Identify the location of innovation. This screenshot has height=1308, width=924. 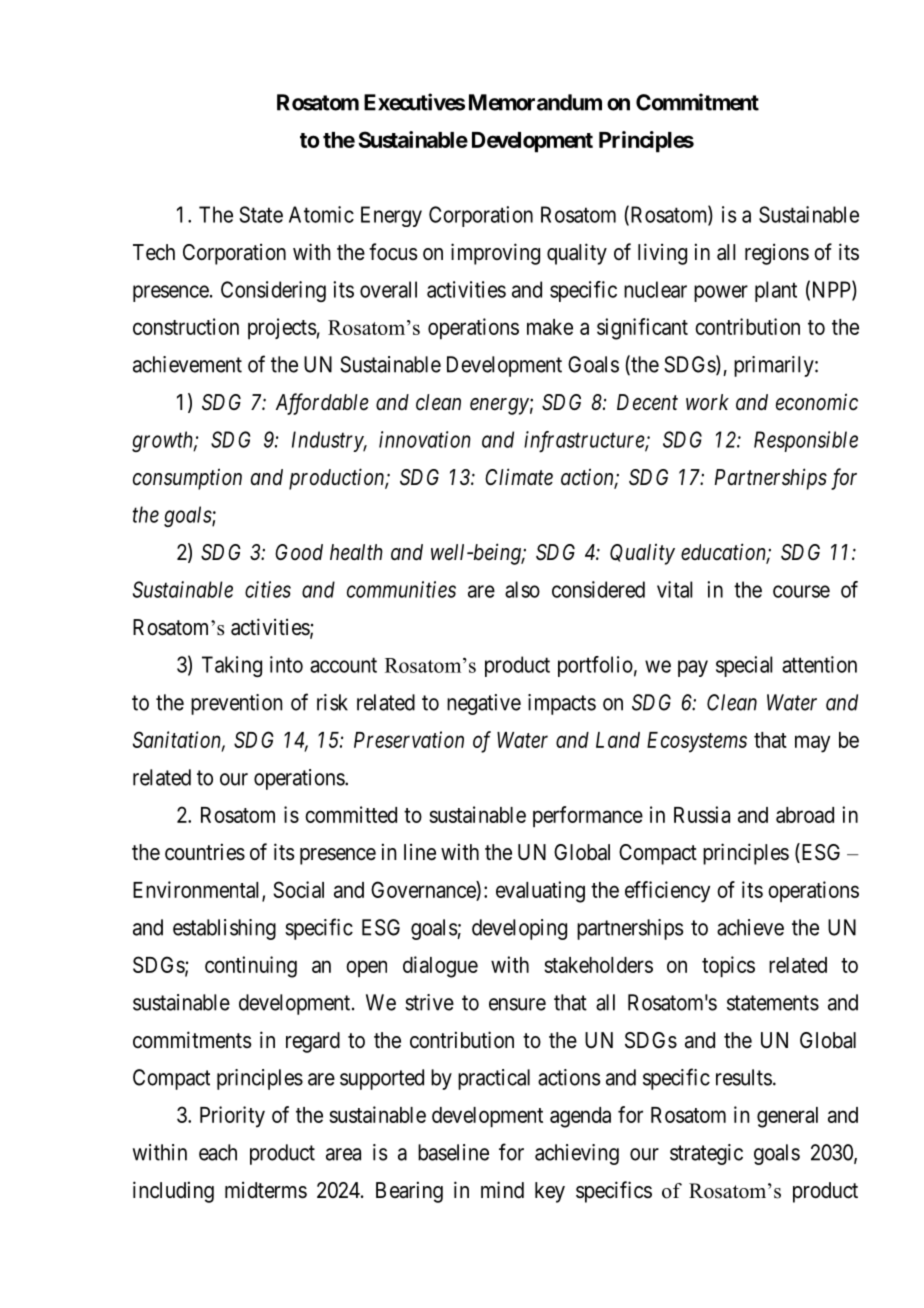
(425, 439).
